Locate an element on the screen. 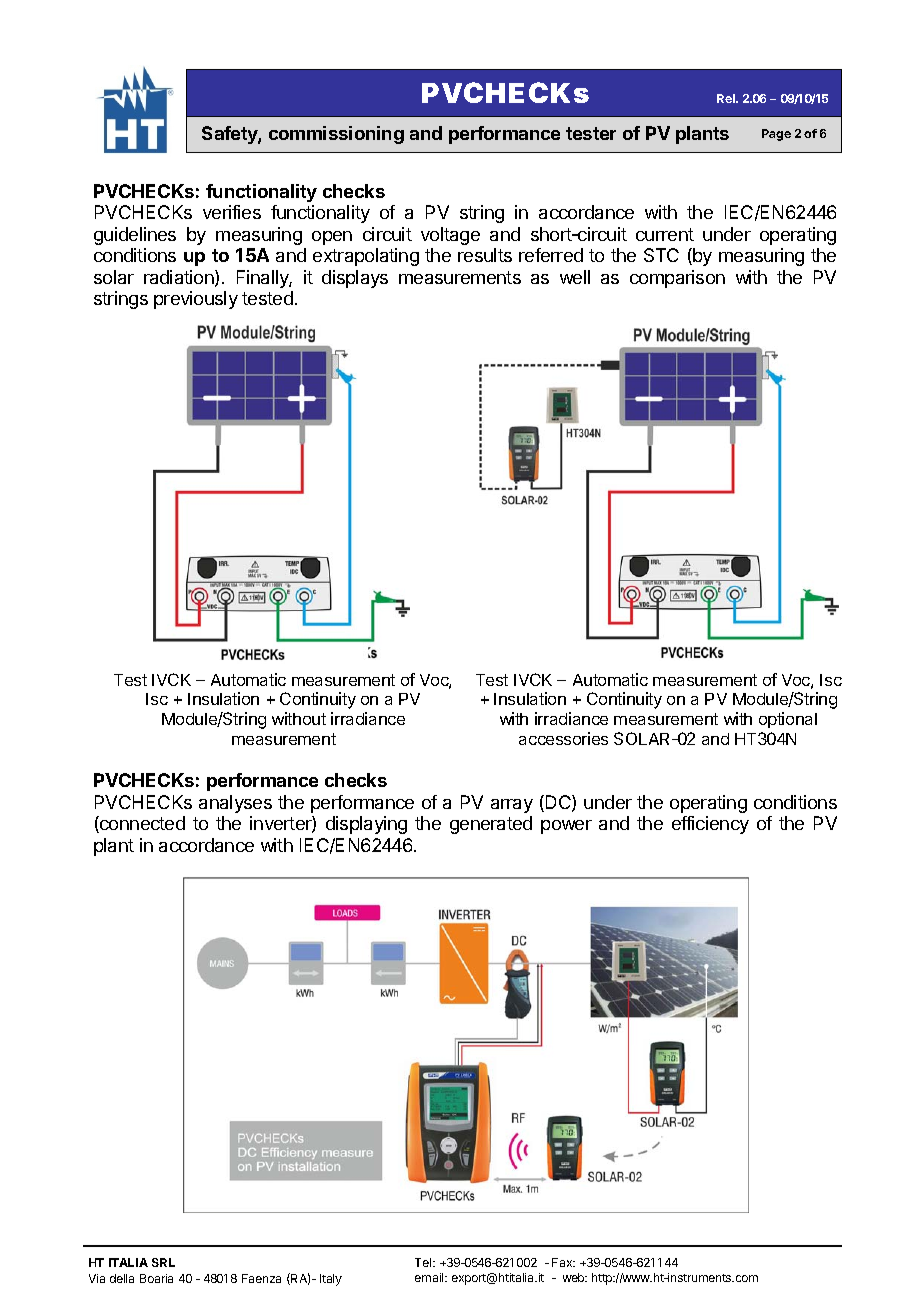  Tel is located at coordinates (424, 1262).
